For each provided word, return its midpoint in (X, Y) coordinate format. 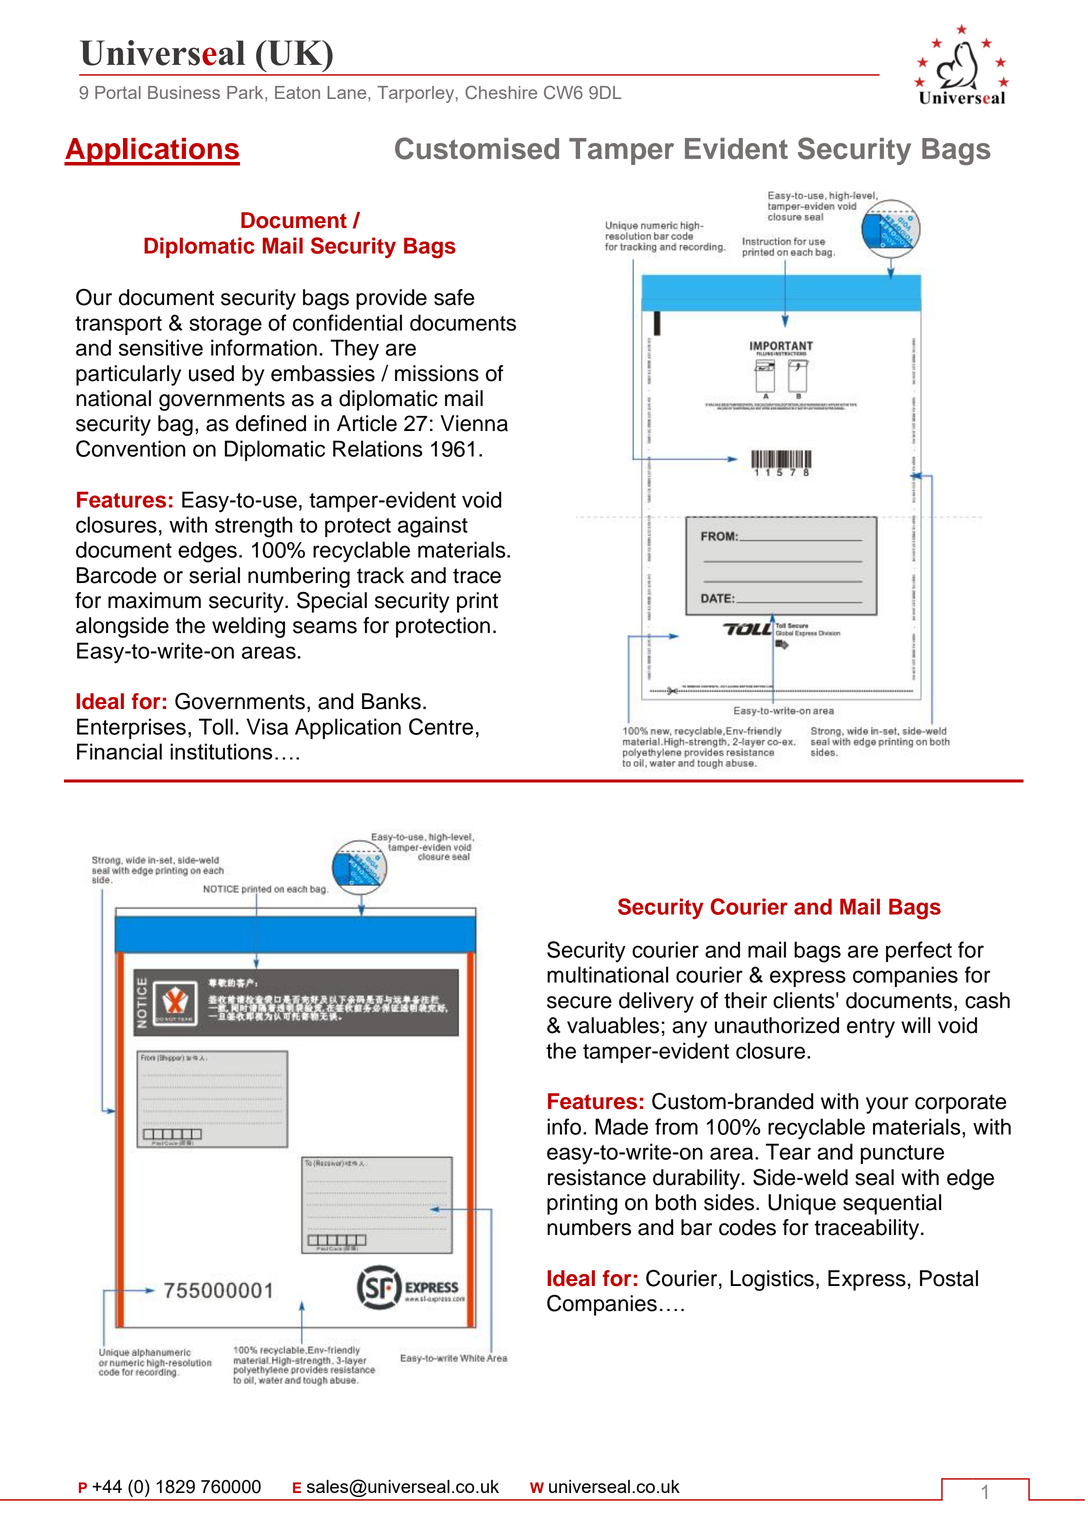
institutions (221, 751)
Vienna (474, 423)
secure (579, 1002)
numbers (589, 1227)
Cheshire (501, 92)
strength (253, 527)
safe (454, 297)
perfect (919, 951)
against (433, 527)
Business (184, 92)
